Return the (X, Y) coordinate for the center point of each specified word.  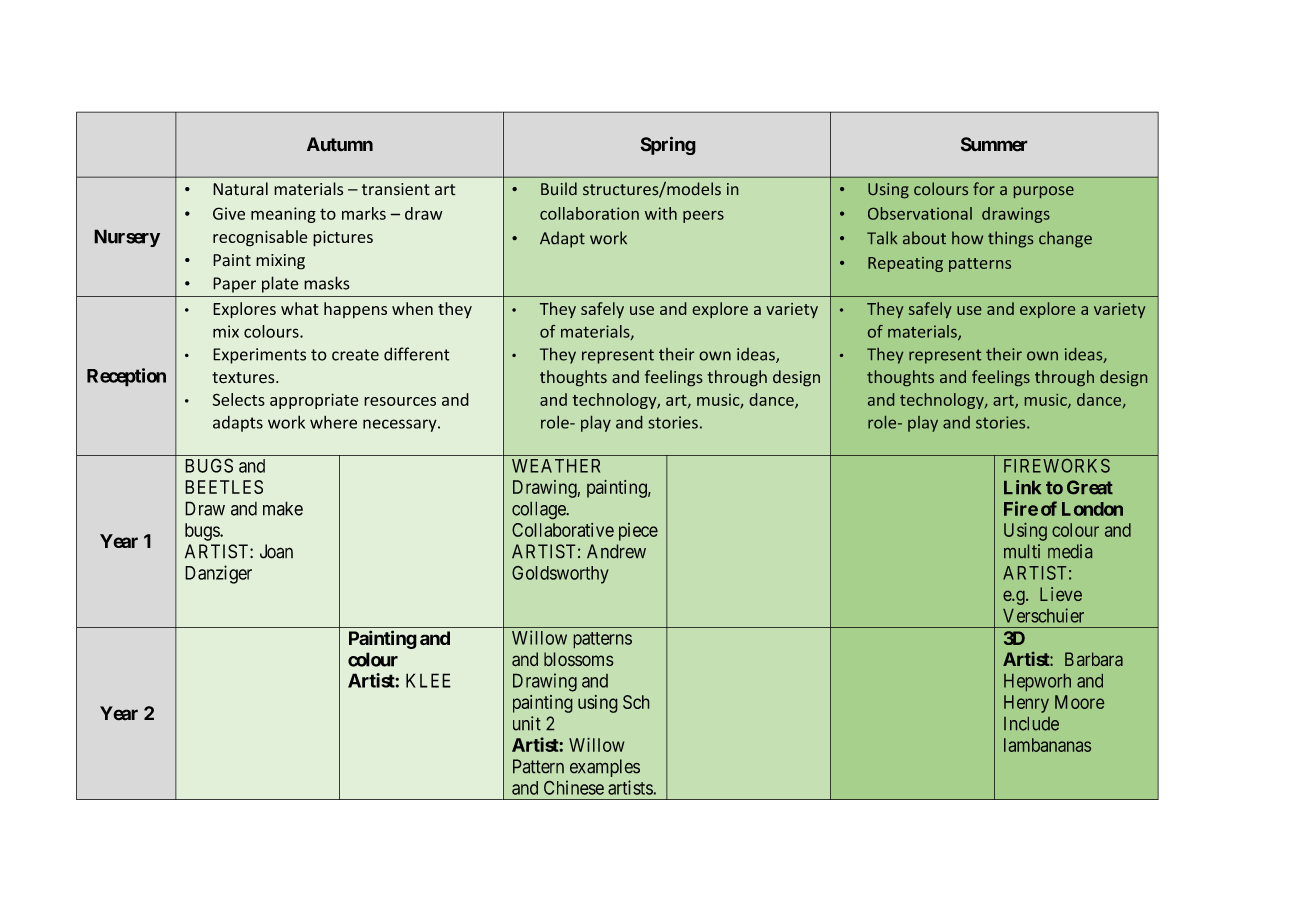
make (283, 508)
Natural (240, 189)
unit (527, 723)
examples (605, 768)
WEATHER (556, 466)
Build (559, 189)
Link (1022, 487)
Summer (994, 144)
